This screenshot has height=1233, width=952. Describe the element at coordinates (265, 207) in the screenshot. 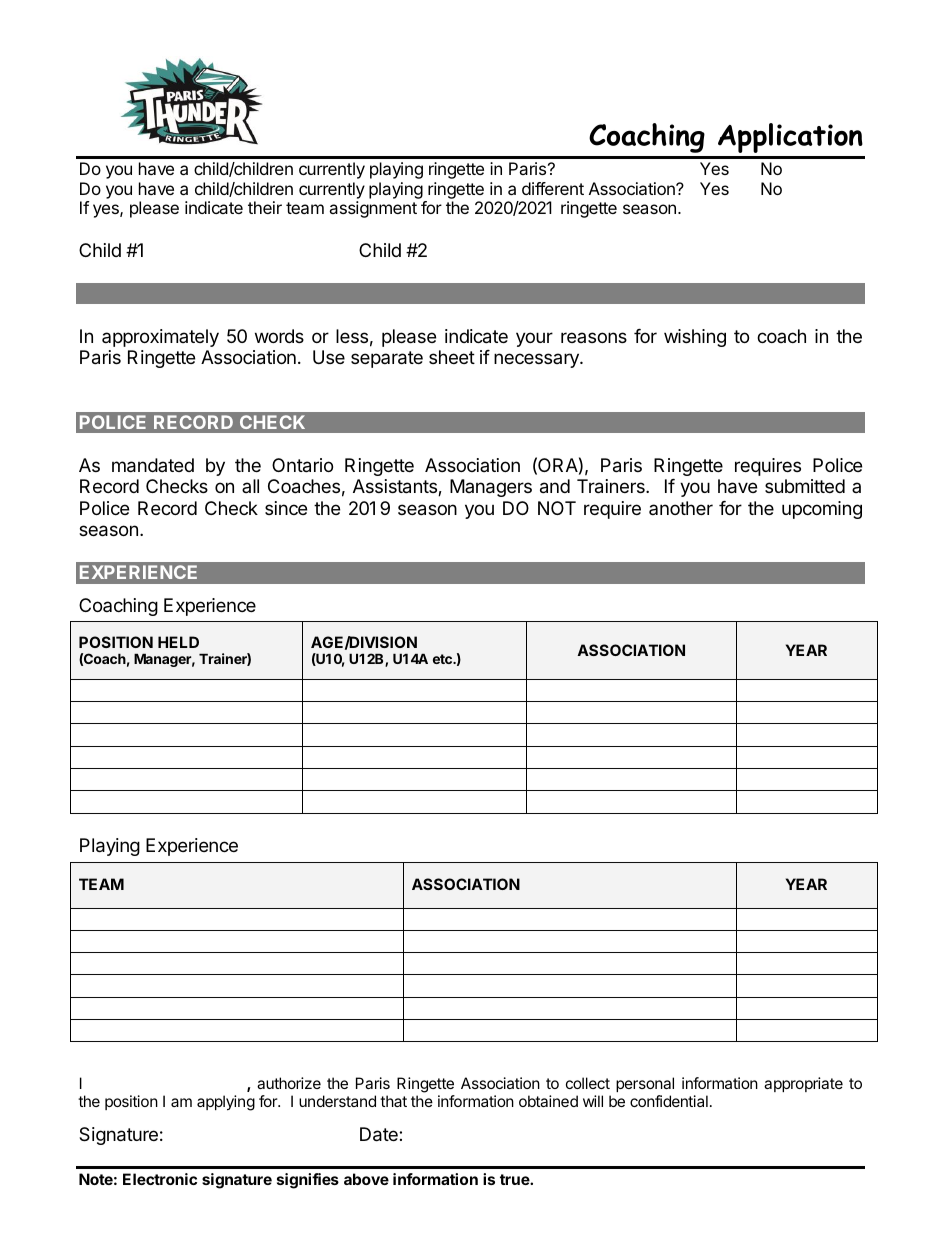

I see `their` at that location.
